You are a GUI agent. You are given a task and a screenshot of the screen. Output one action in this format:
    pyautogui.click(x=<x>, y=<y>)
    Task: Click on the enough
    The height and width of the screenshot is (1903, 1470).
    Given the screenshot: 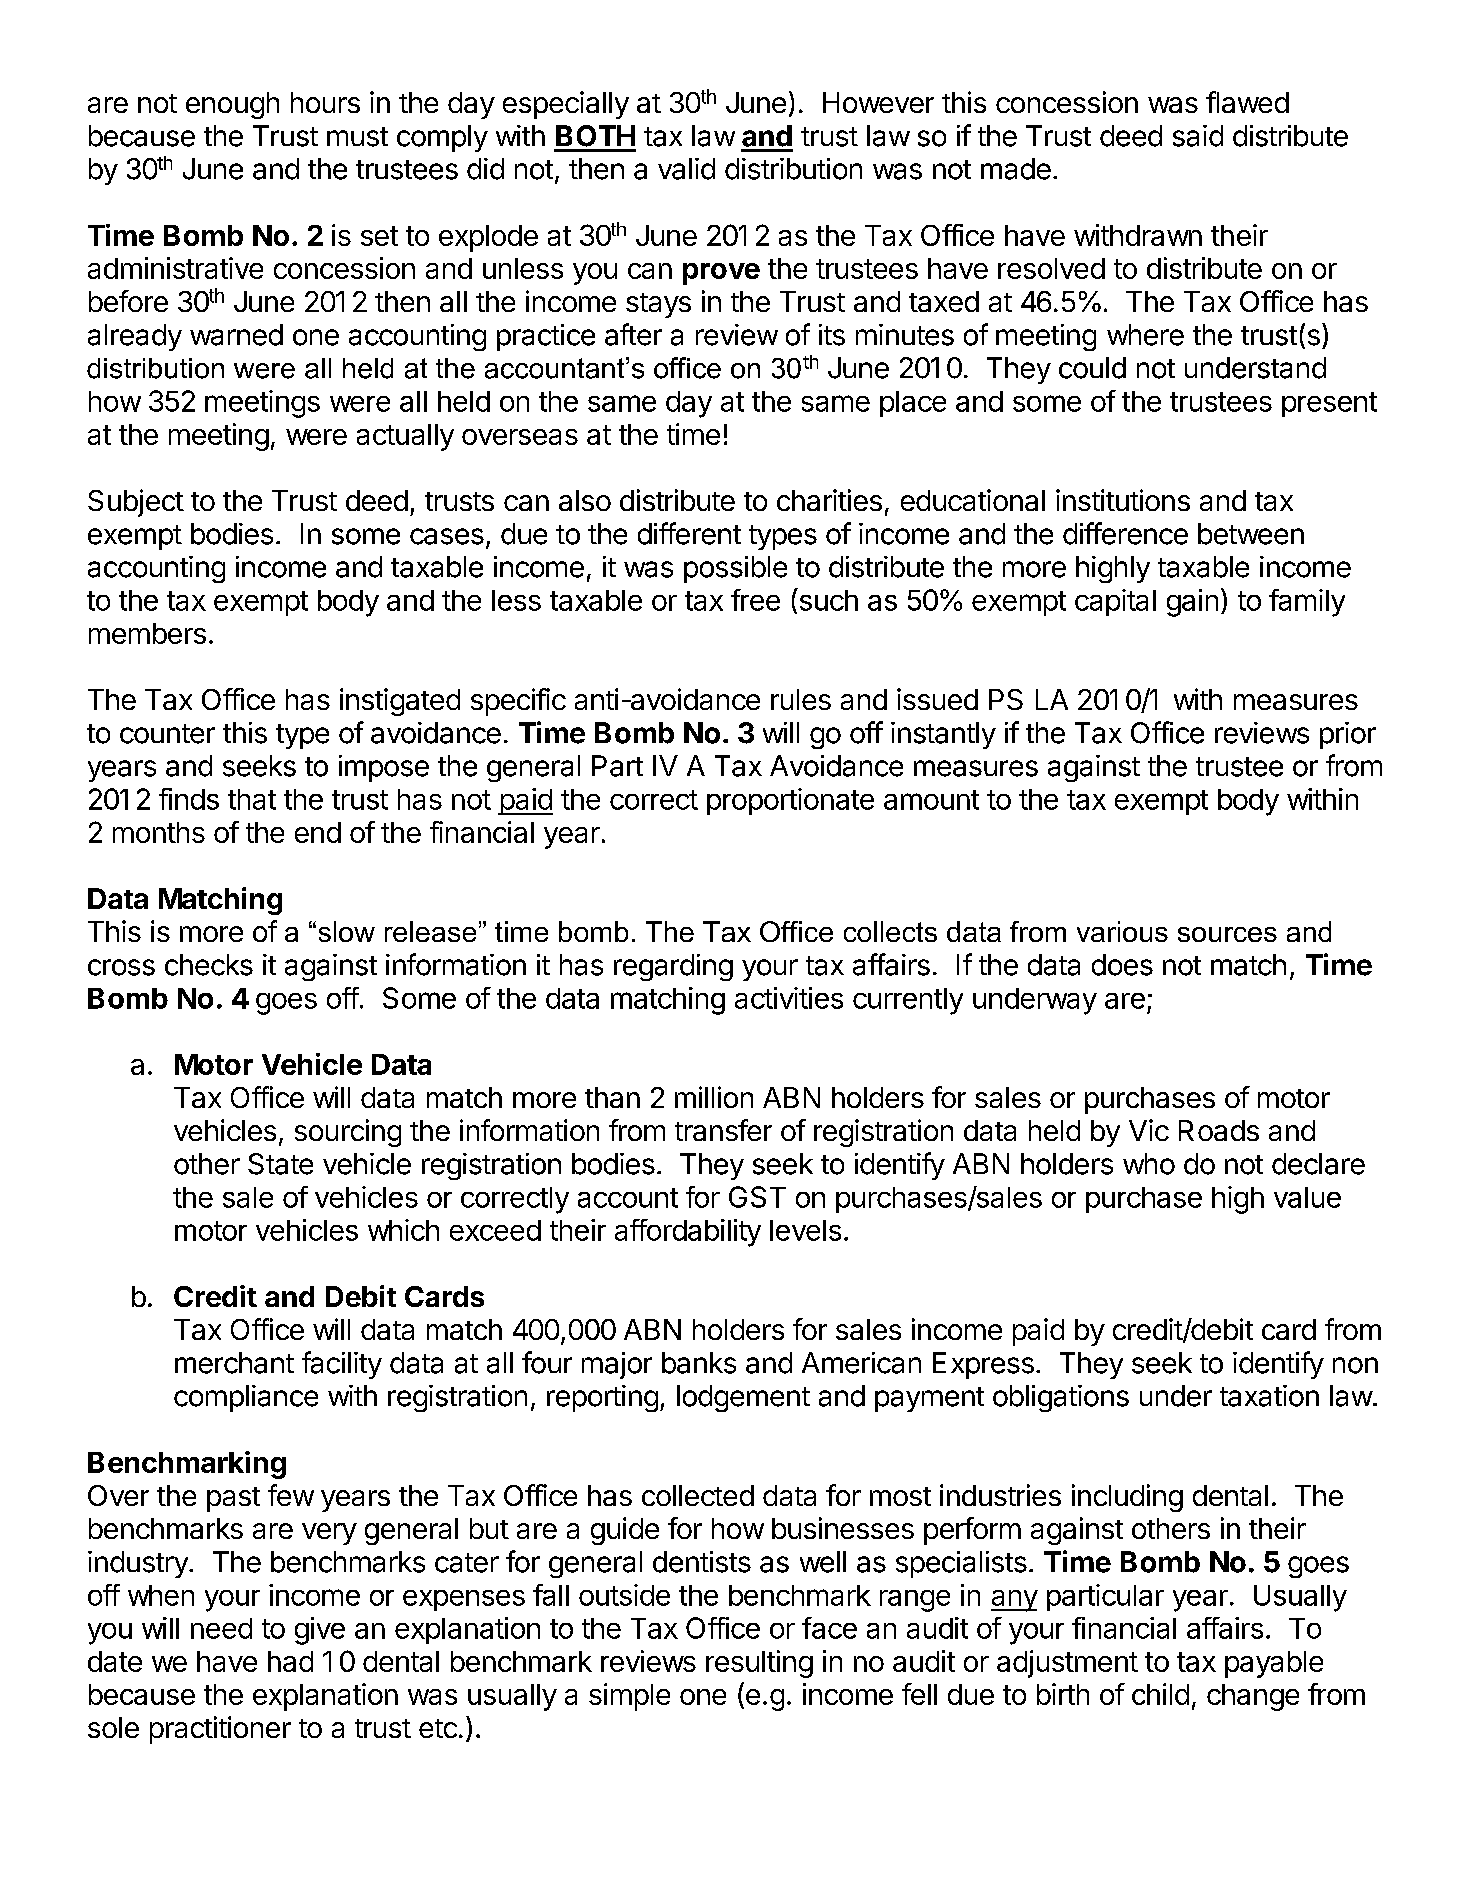 What is the action you would take?
    pyautogui.click(x=232, y=105)
